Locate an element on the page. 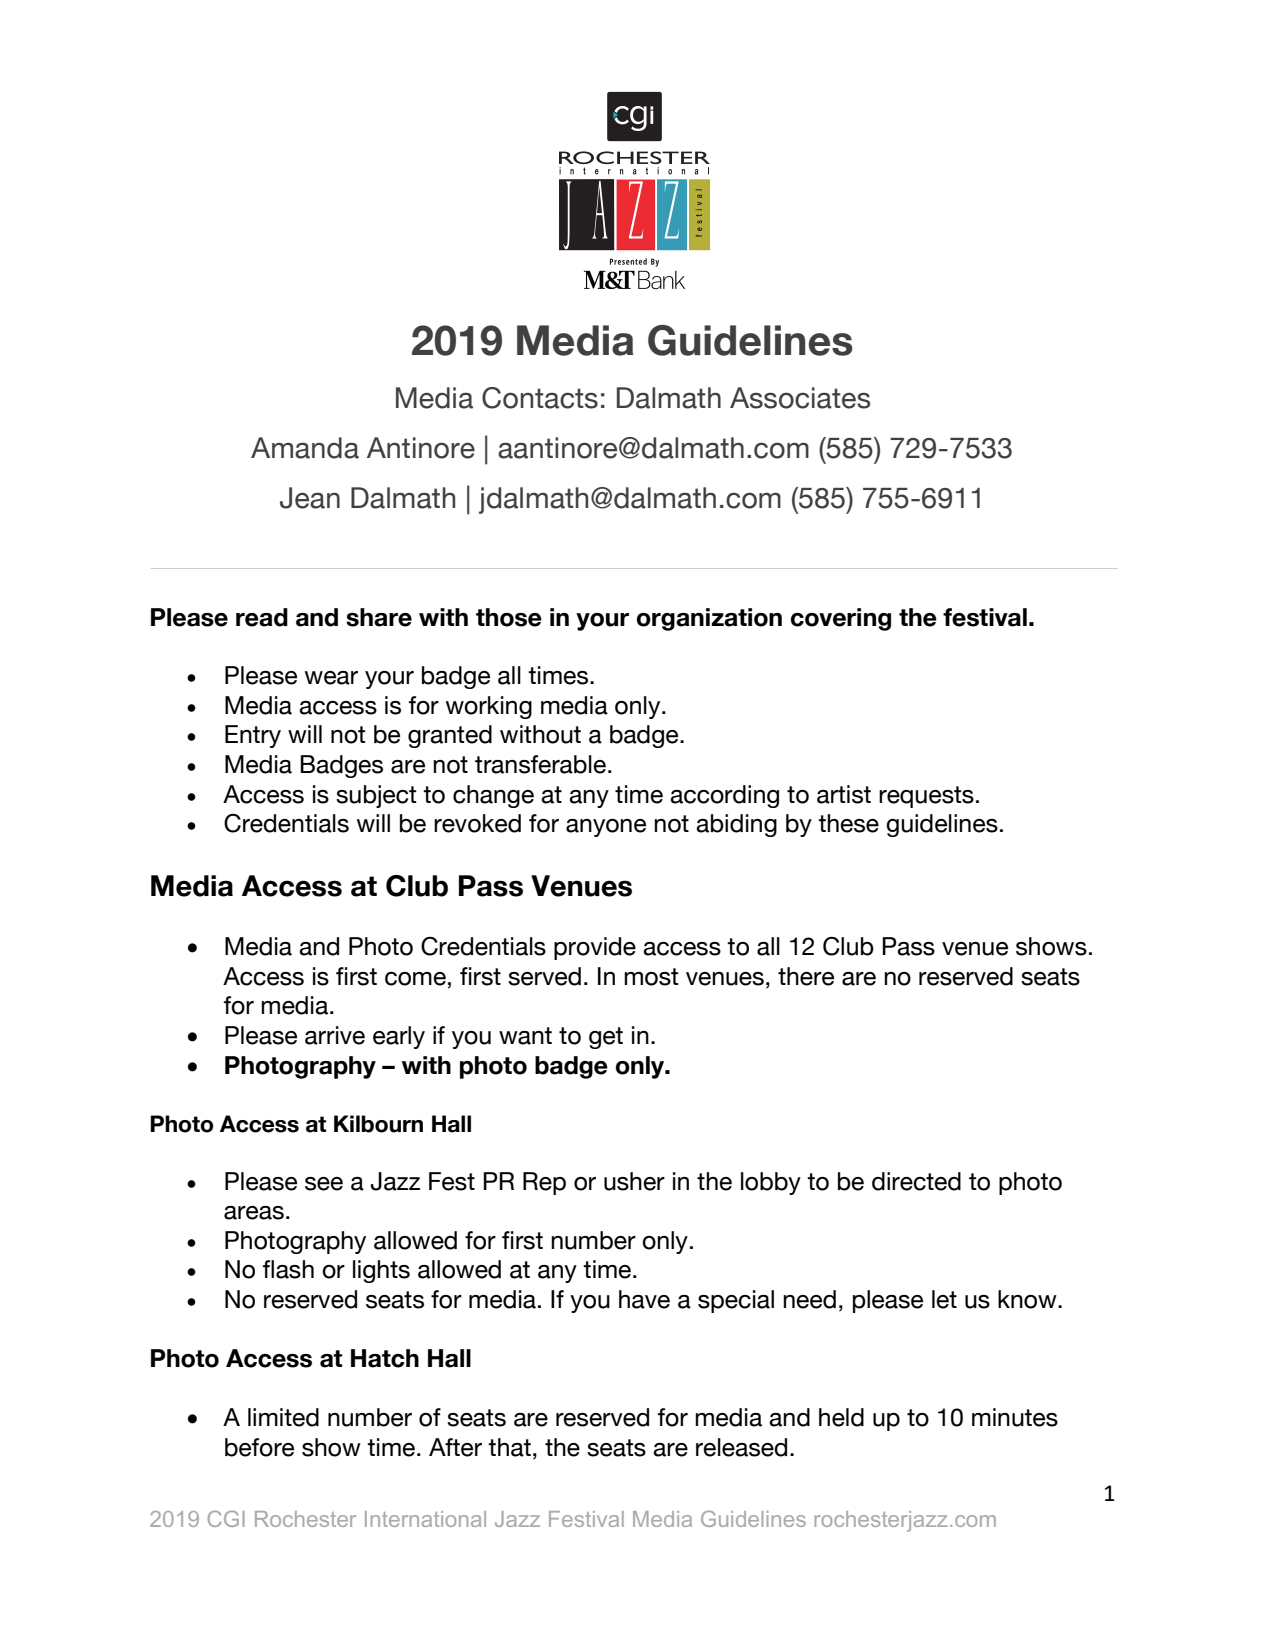 This image has height=1634, width=1263. before is located at coordinates (259, 1447).
